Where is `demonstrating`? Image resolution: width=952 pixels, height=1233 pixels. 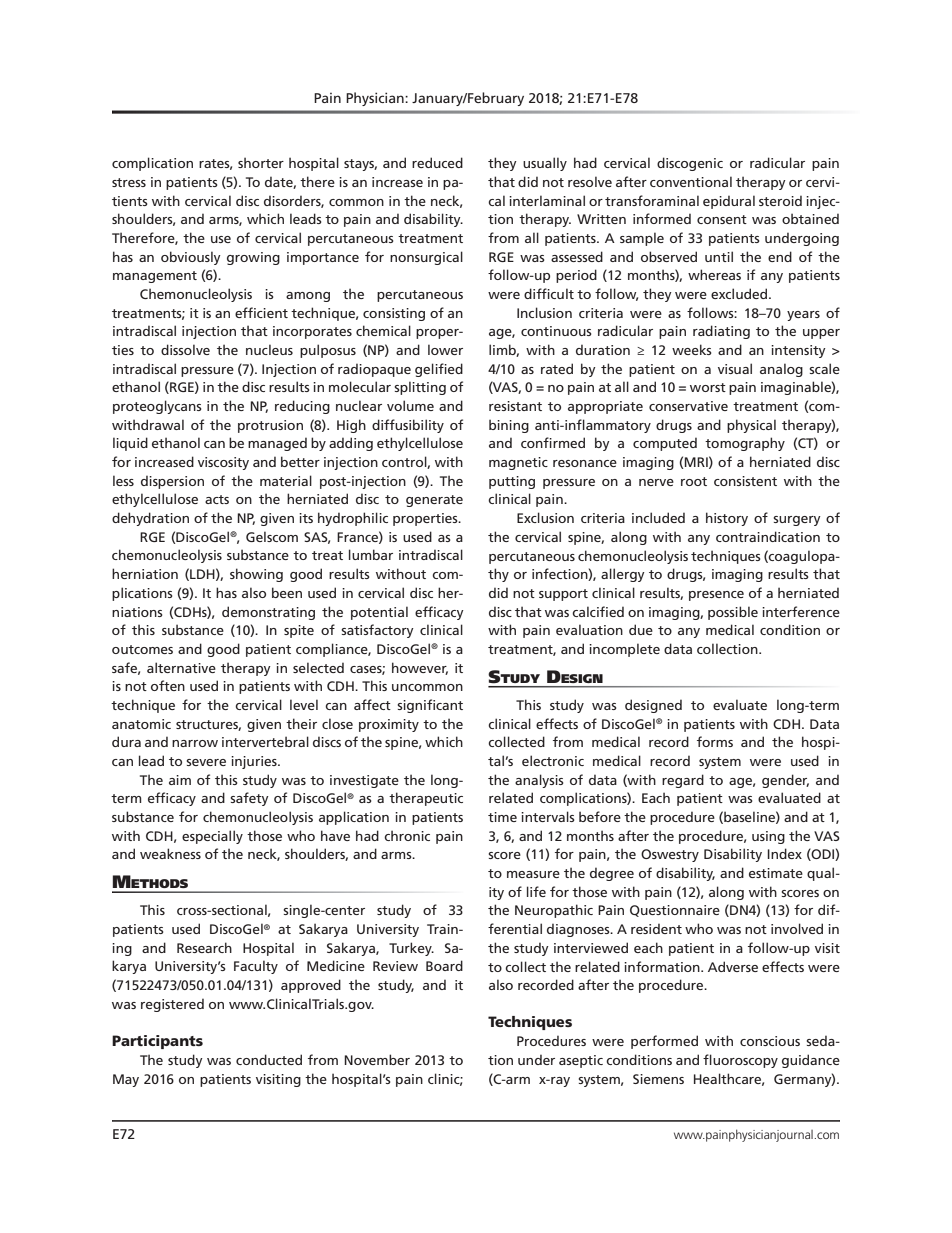 demonstrating is located at coordinates (268, 613).
